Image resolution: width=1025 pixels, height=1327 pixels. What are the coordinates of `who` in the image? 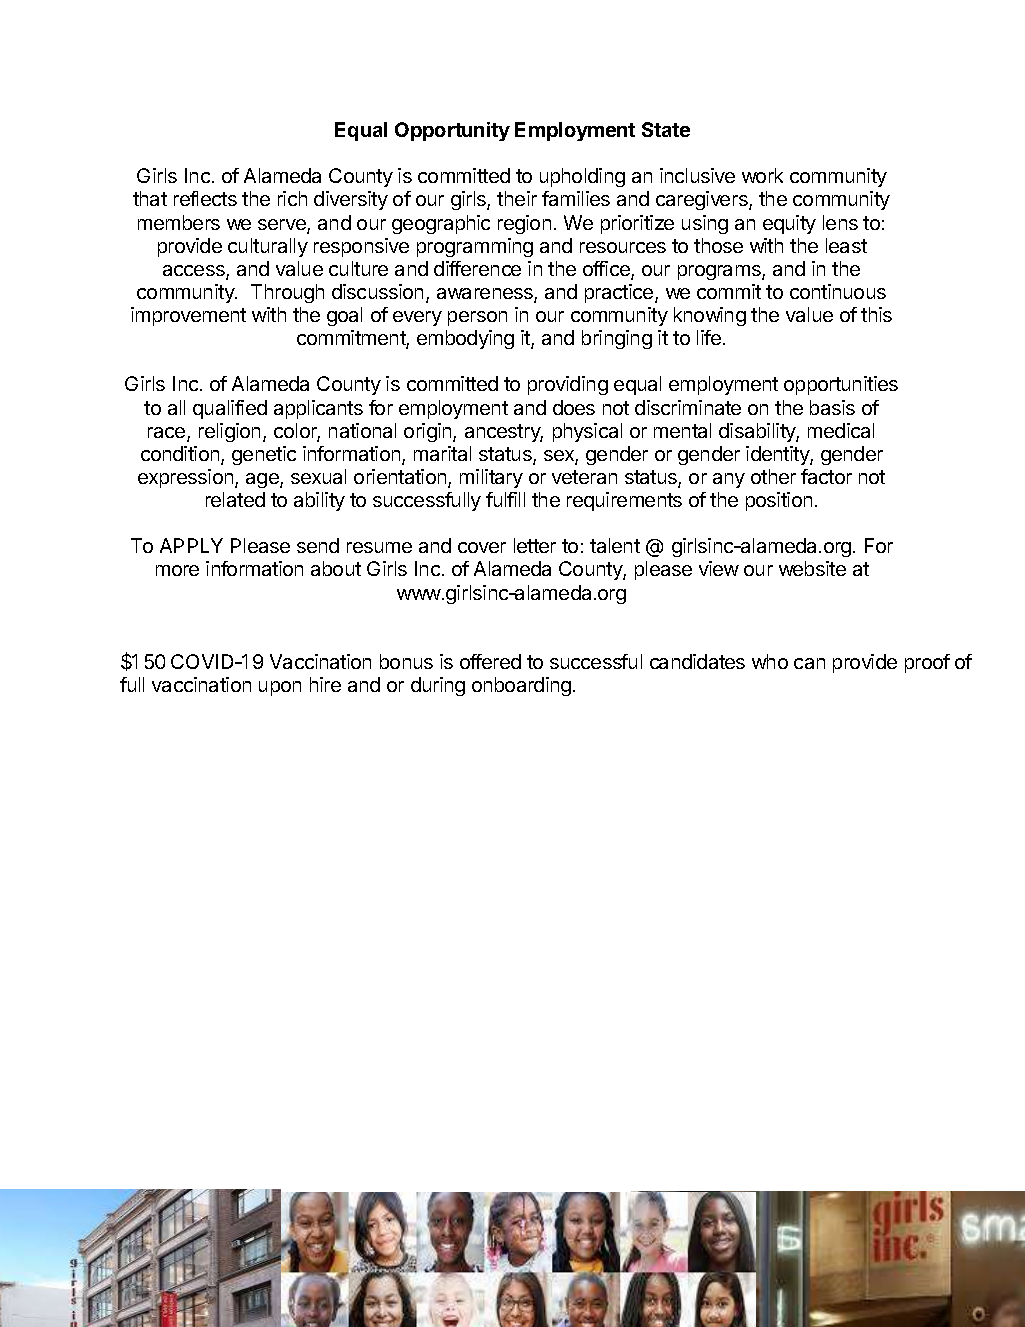 It's located at (770, 661).
